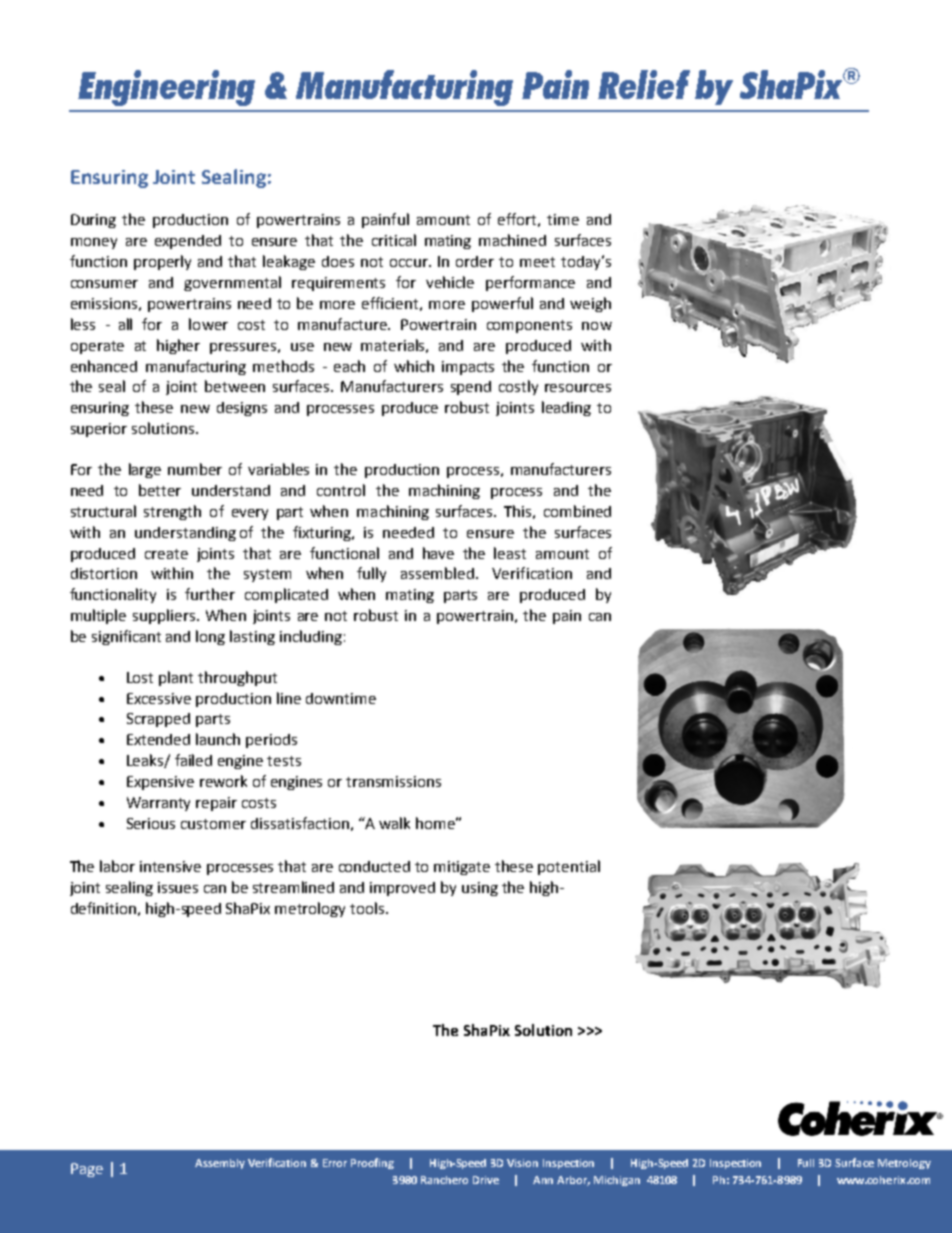 This image has width=952, height=1233. Describe the element at coordinates (368, 908) in the image. I see `tools` at that location.
